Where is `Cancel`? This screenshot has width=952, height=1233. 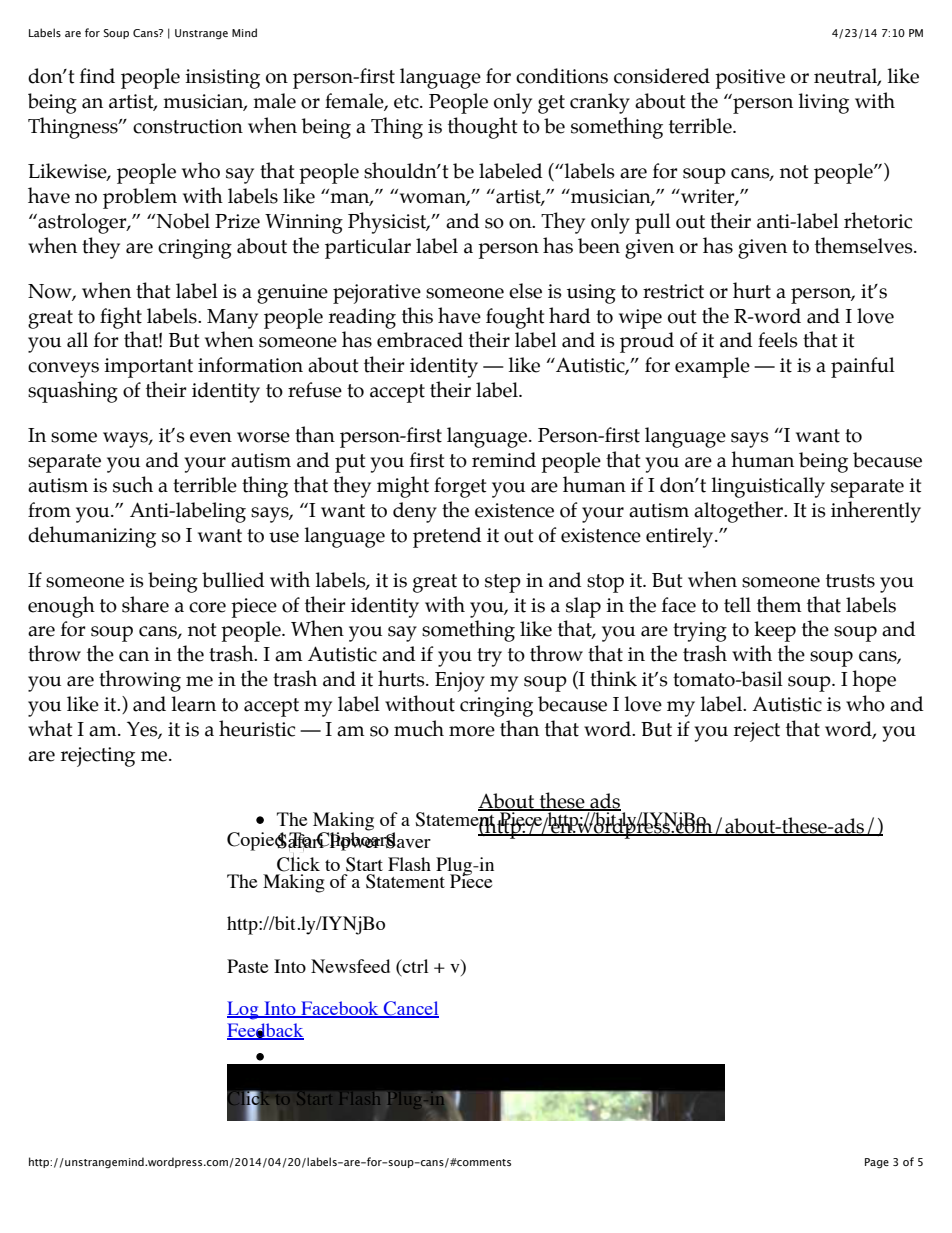
Cancel is located at coordinates (410, 1009).
